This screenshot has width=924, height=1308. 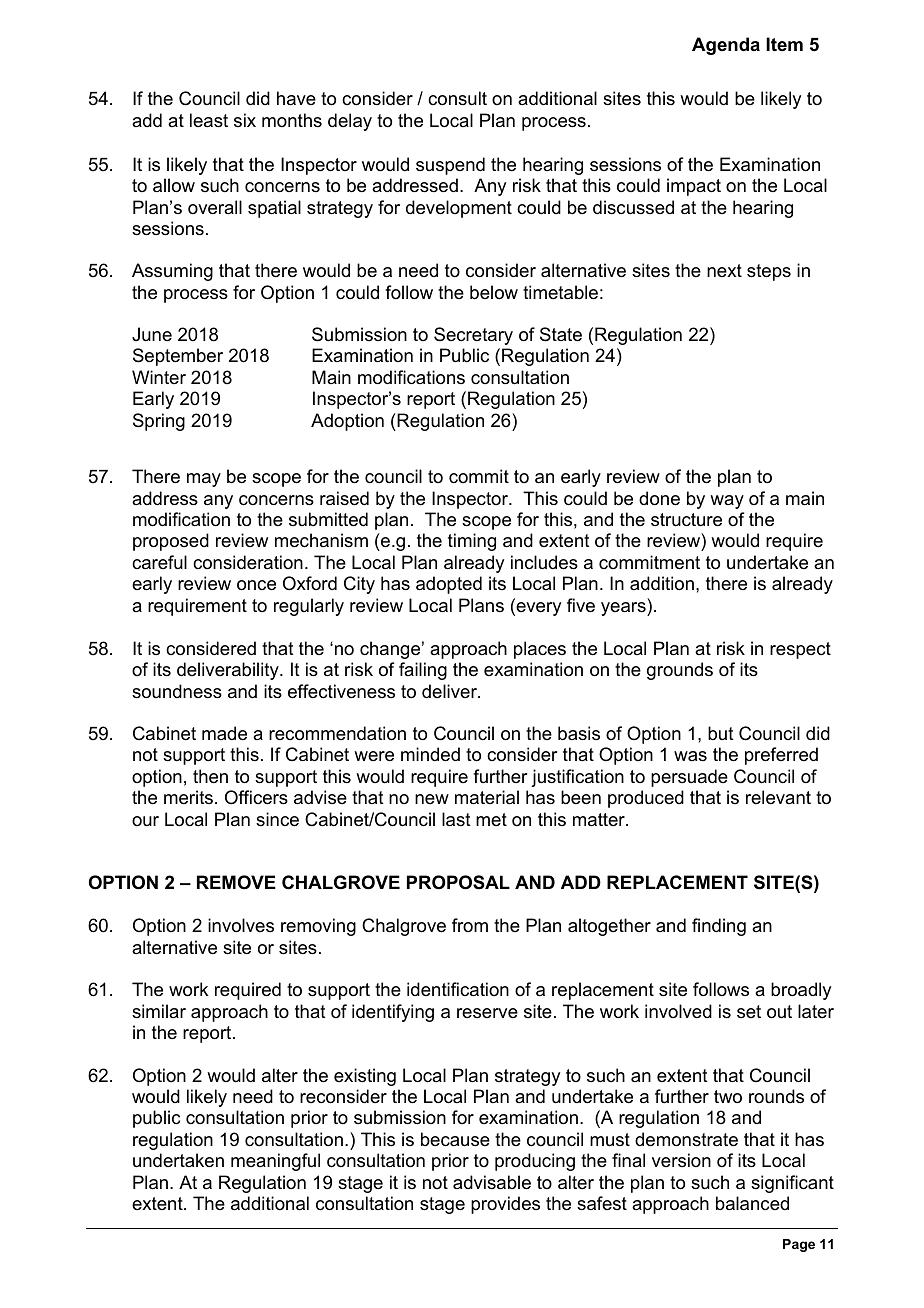 I want to click on last, so click(x=456, y=819).
